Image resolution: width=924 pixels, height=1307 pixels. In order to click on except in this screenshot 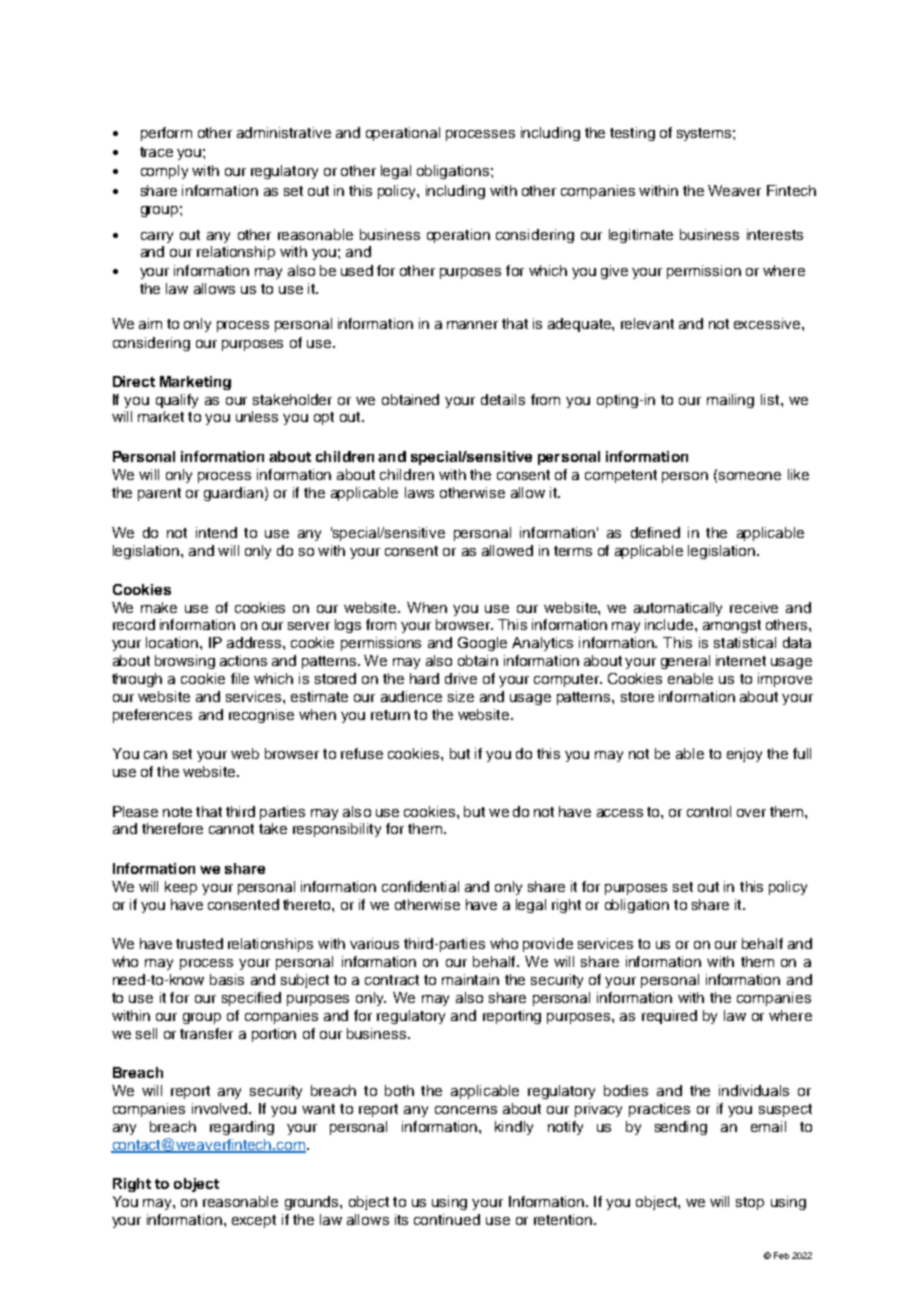, I will do `click(254, 1221)`.
